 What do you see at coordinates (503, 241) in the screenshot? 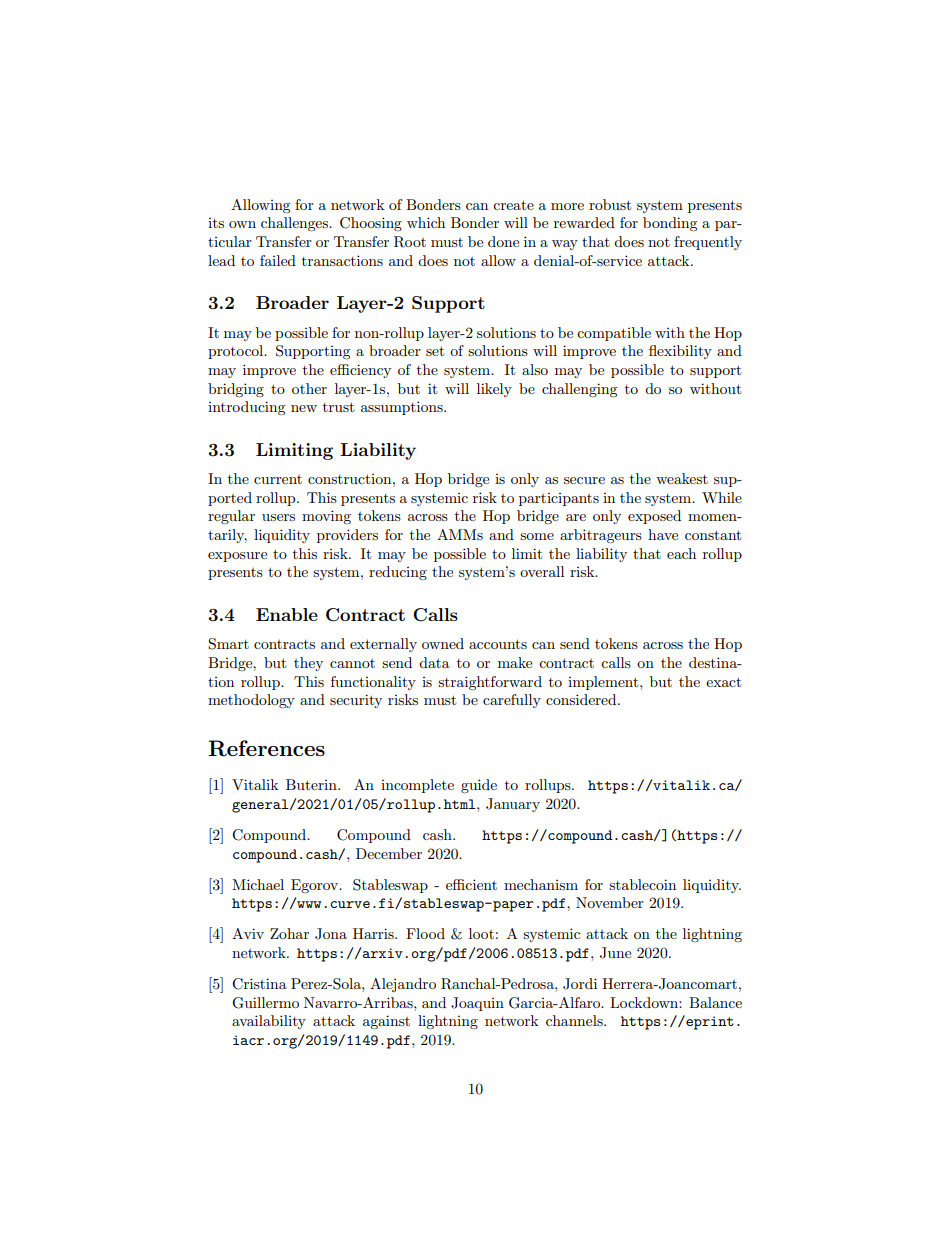
I see `done` at bounding box center [503, 241].
